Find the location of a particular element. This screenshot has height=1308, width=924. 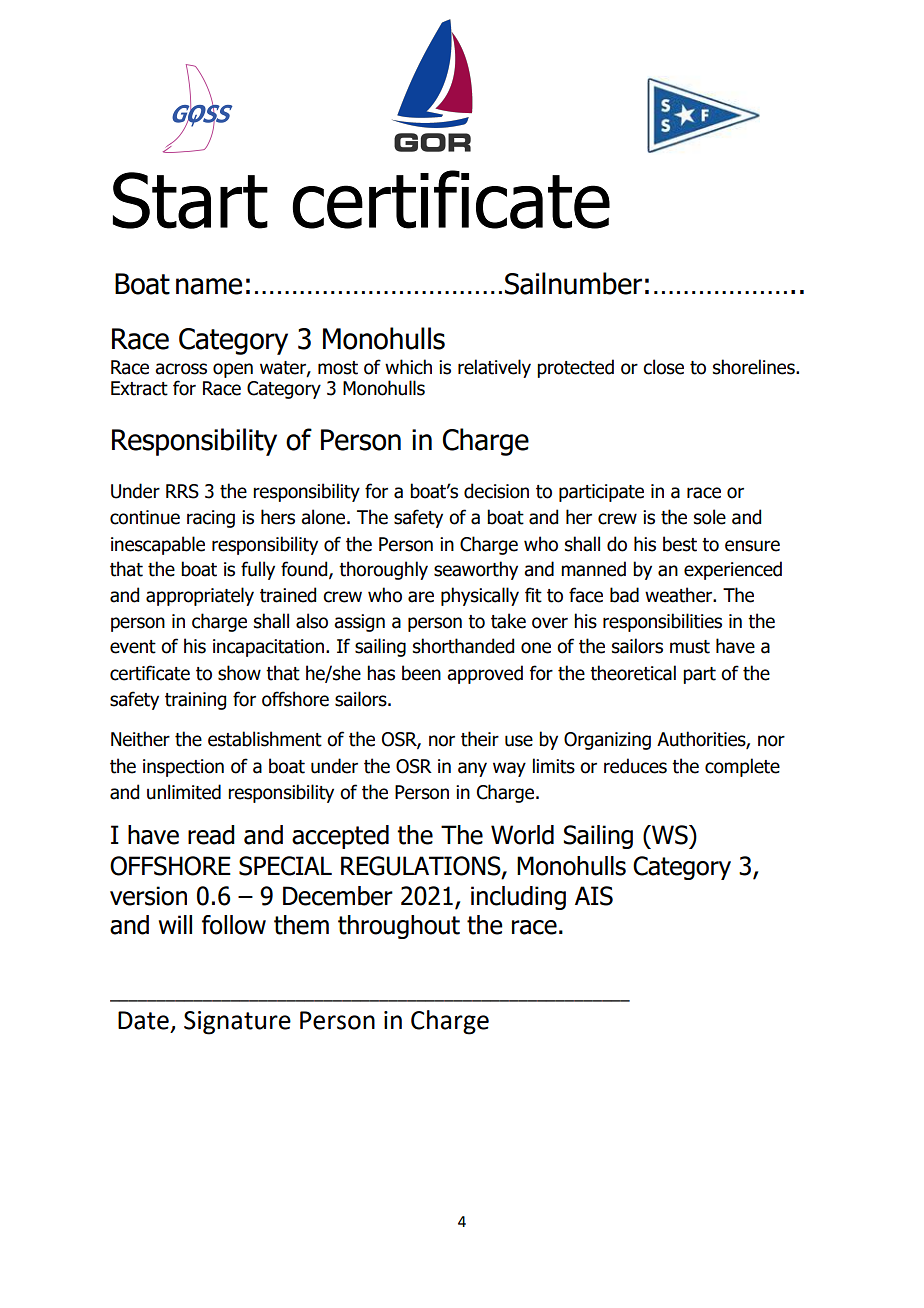

Signature is located at coordinates (237, 1023).
